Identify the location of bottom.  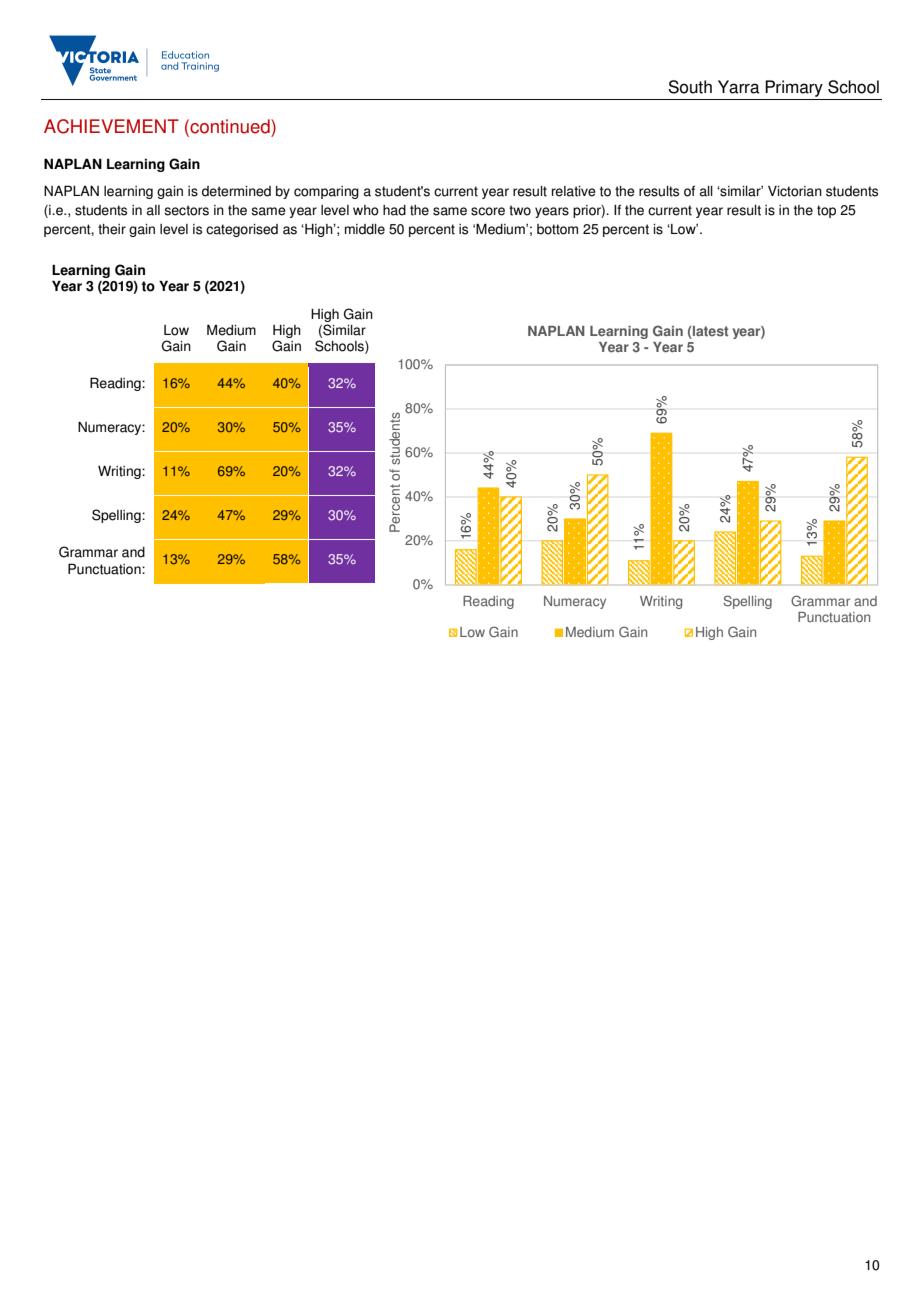
(557, 229).
